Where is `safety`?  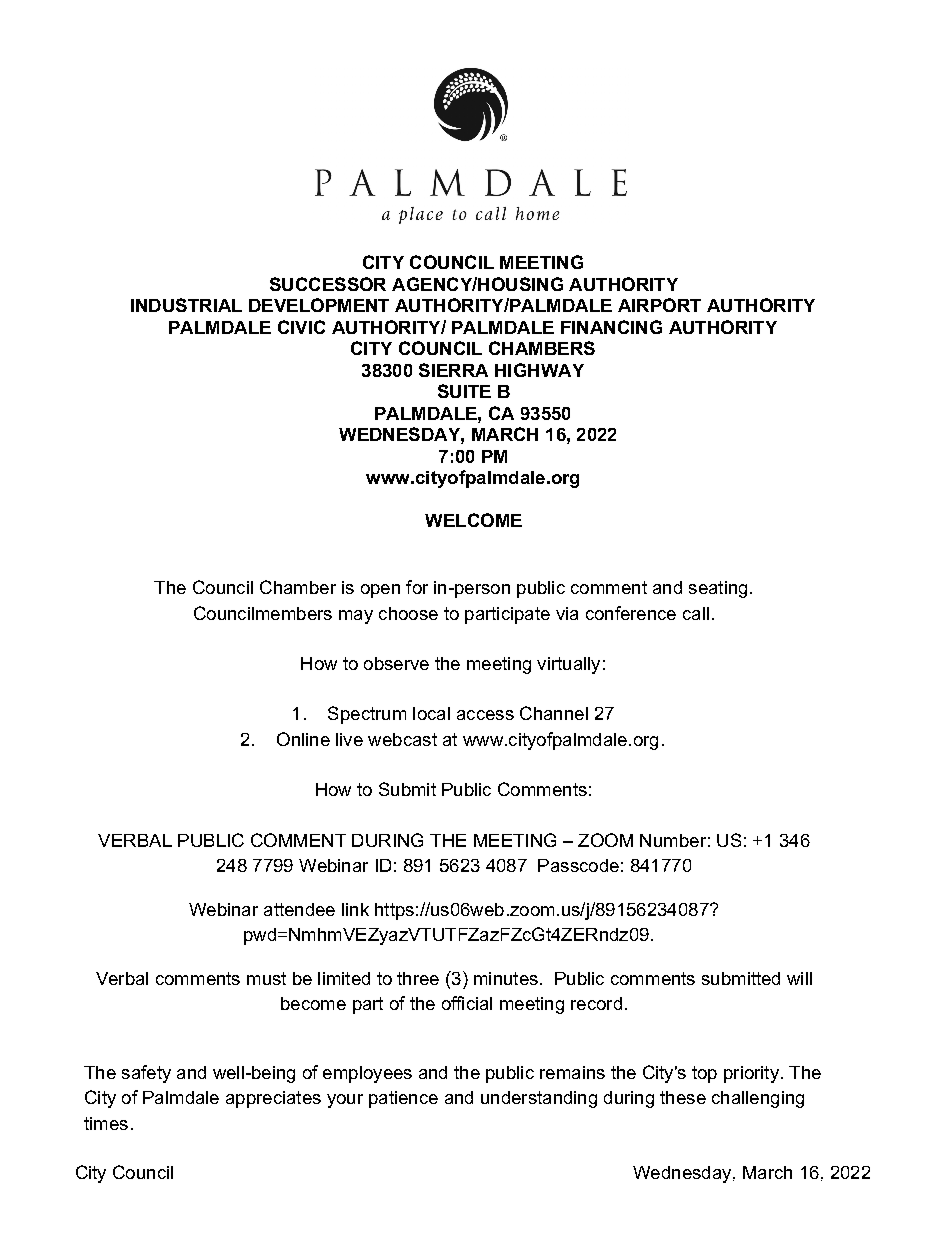
safety is located at coordinates (146, 1074).
